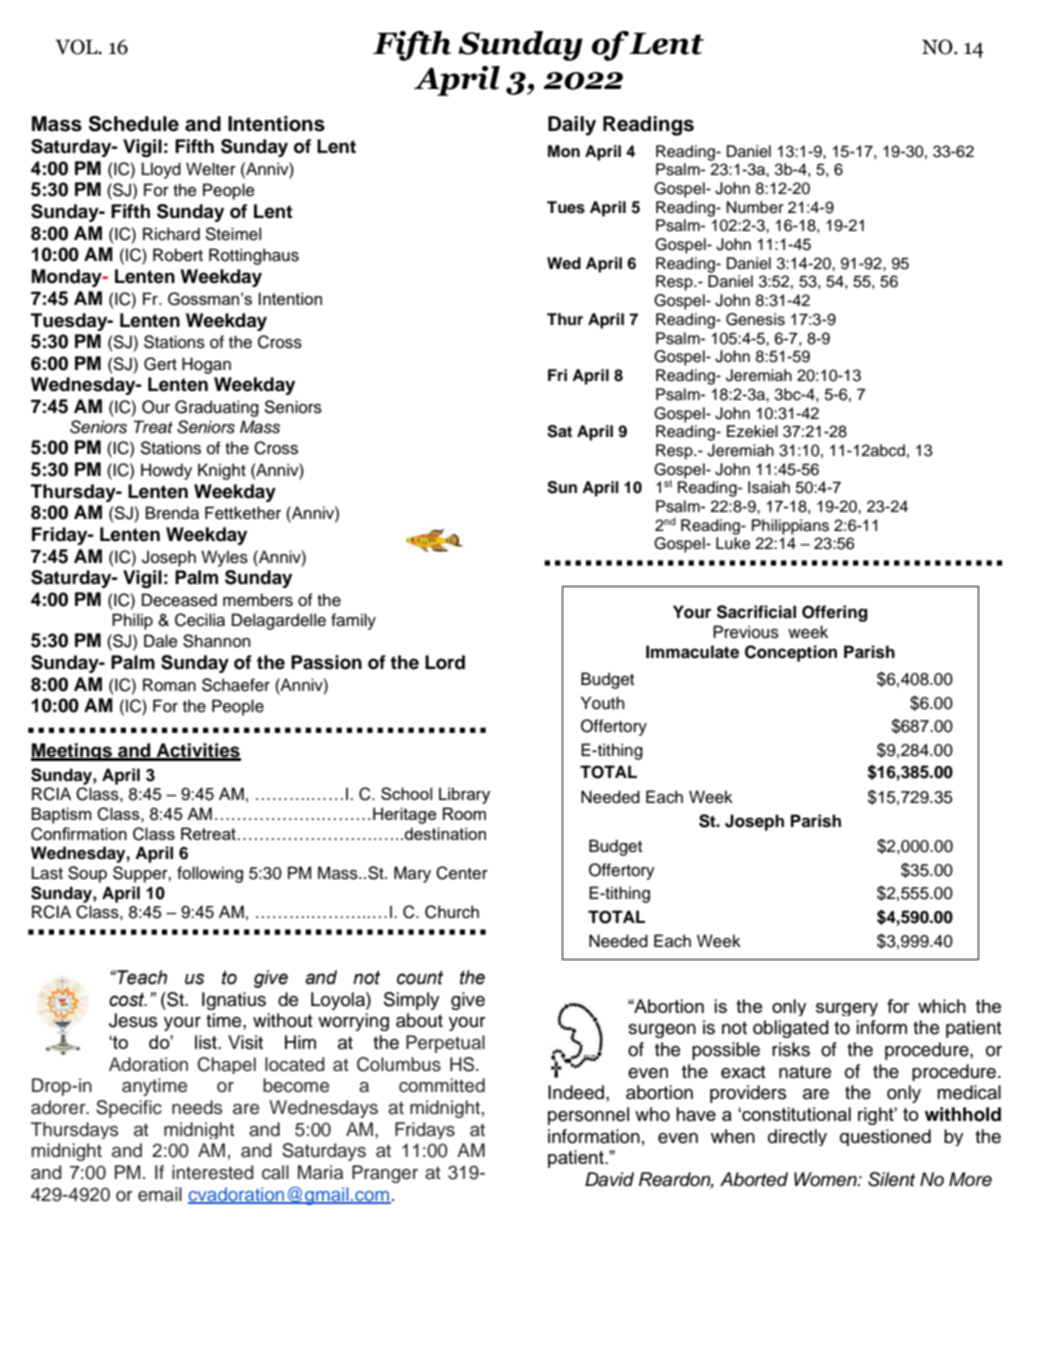 The width and height of the image is (1048, 1356). Describe the element at coordinates (835, 613) in the image. I see `Offering` at that location.
